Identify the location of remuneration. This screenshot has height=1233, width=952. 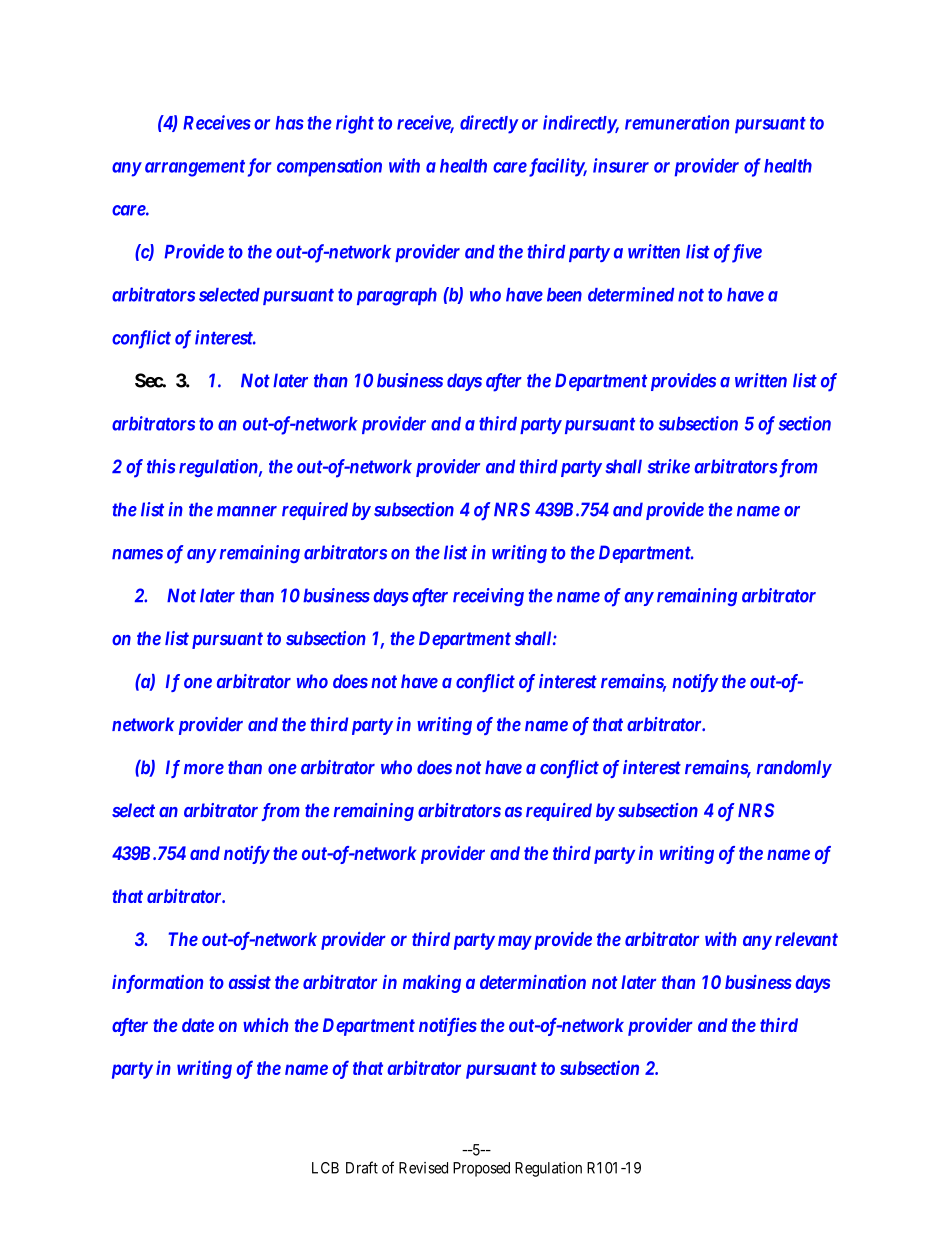
(677, 122).
